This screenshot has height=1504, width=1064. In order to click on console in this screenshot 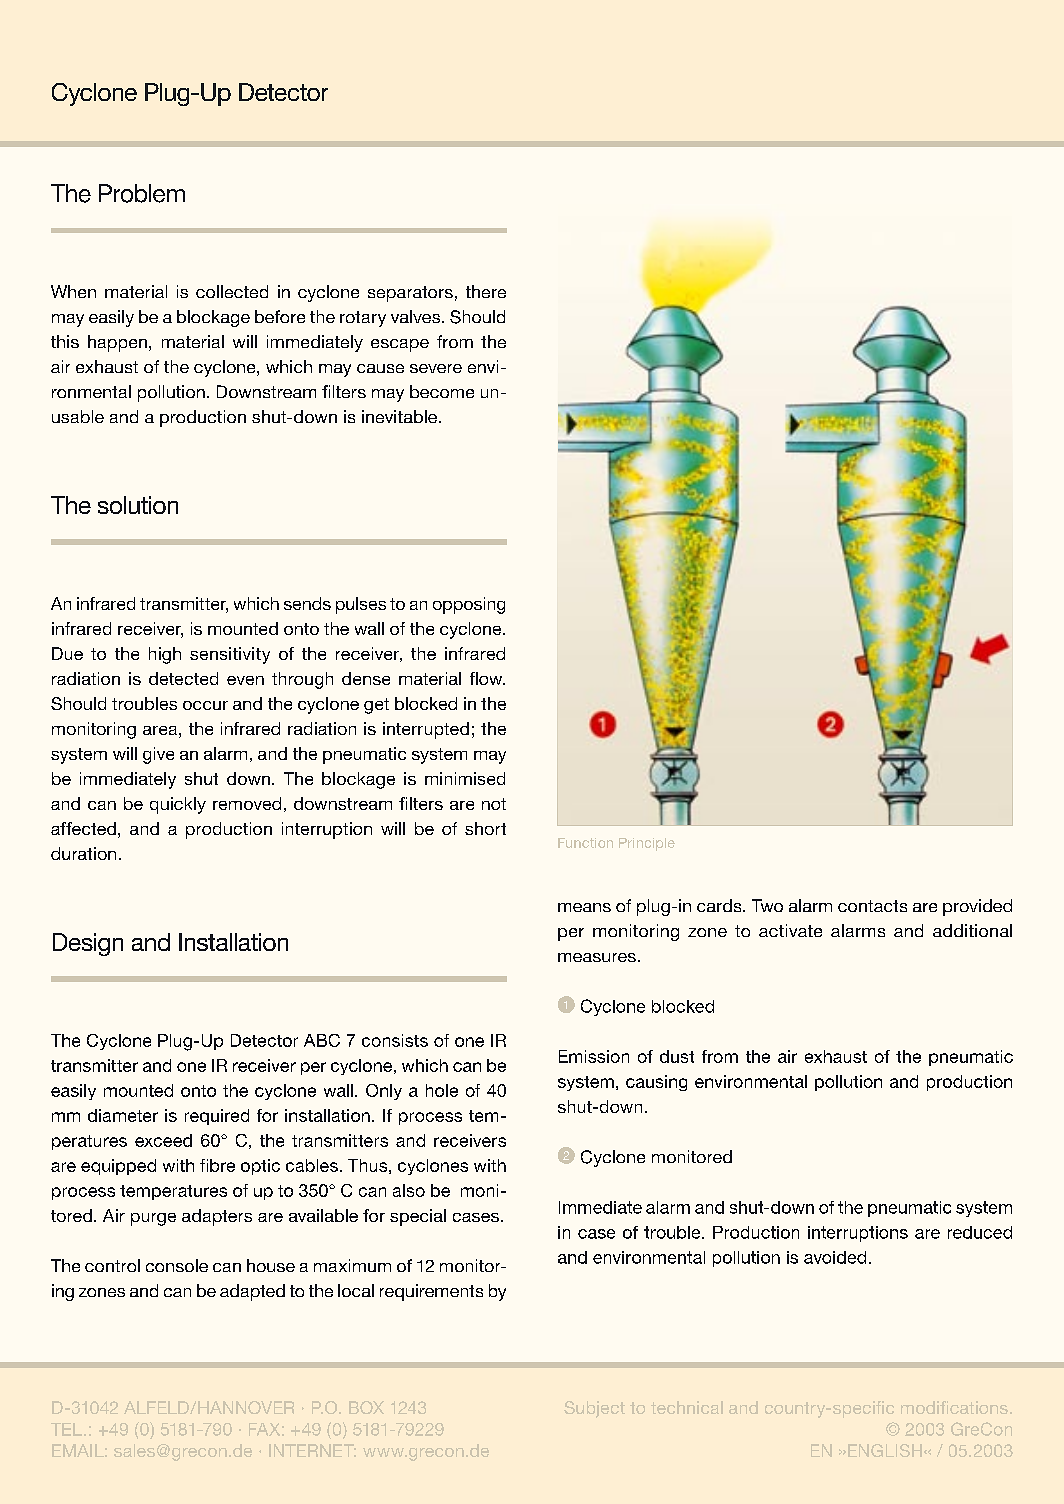, I will do `click(177, 1265)`.
